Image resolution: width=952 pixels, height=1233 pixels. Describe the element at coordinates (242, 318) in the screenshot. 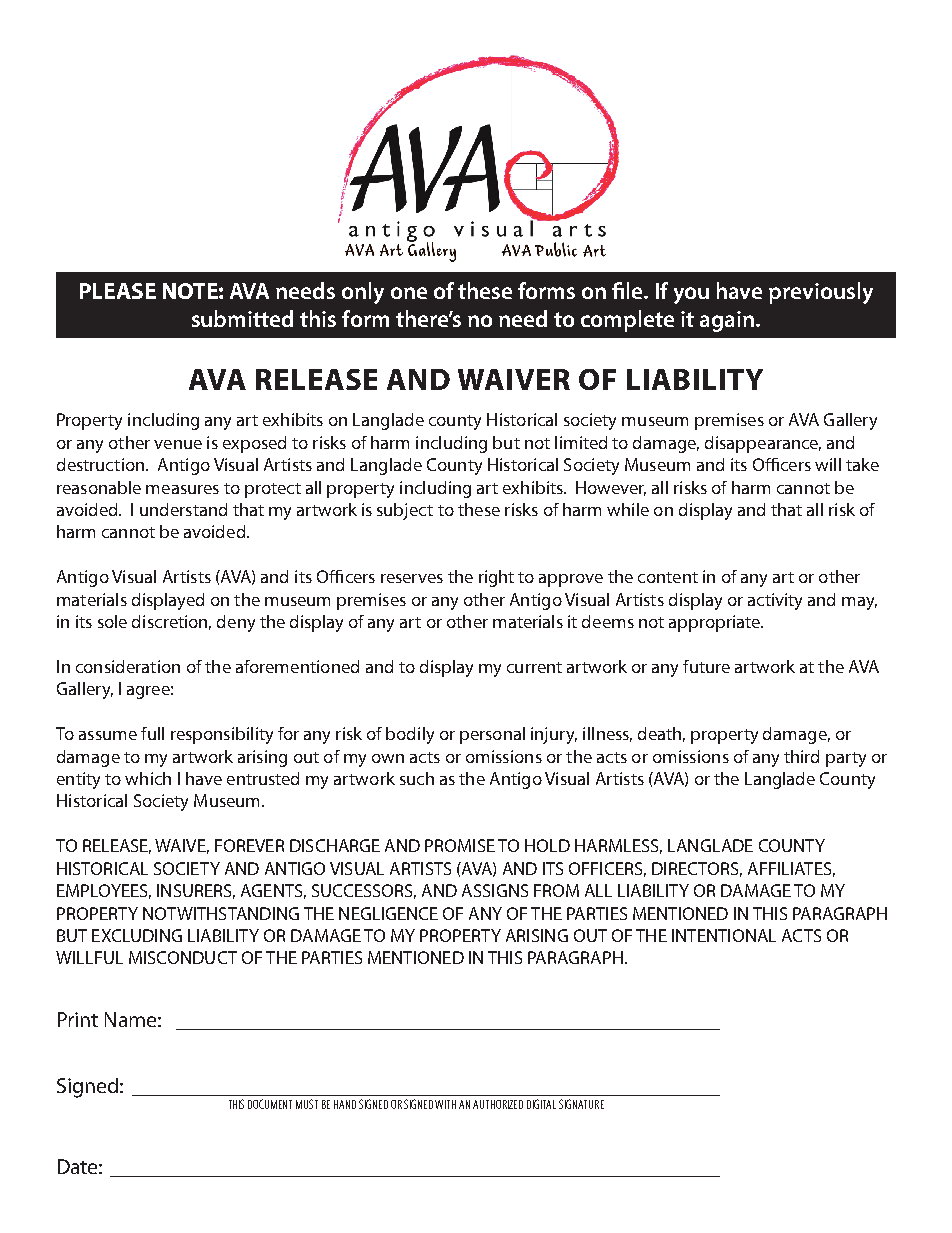

I see `submitted` at that location.
